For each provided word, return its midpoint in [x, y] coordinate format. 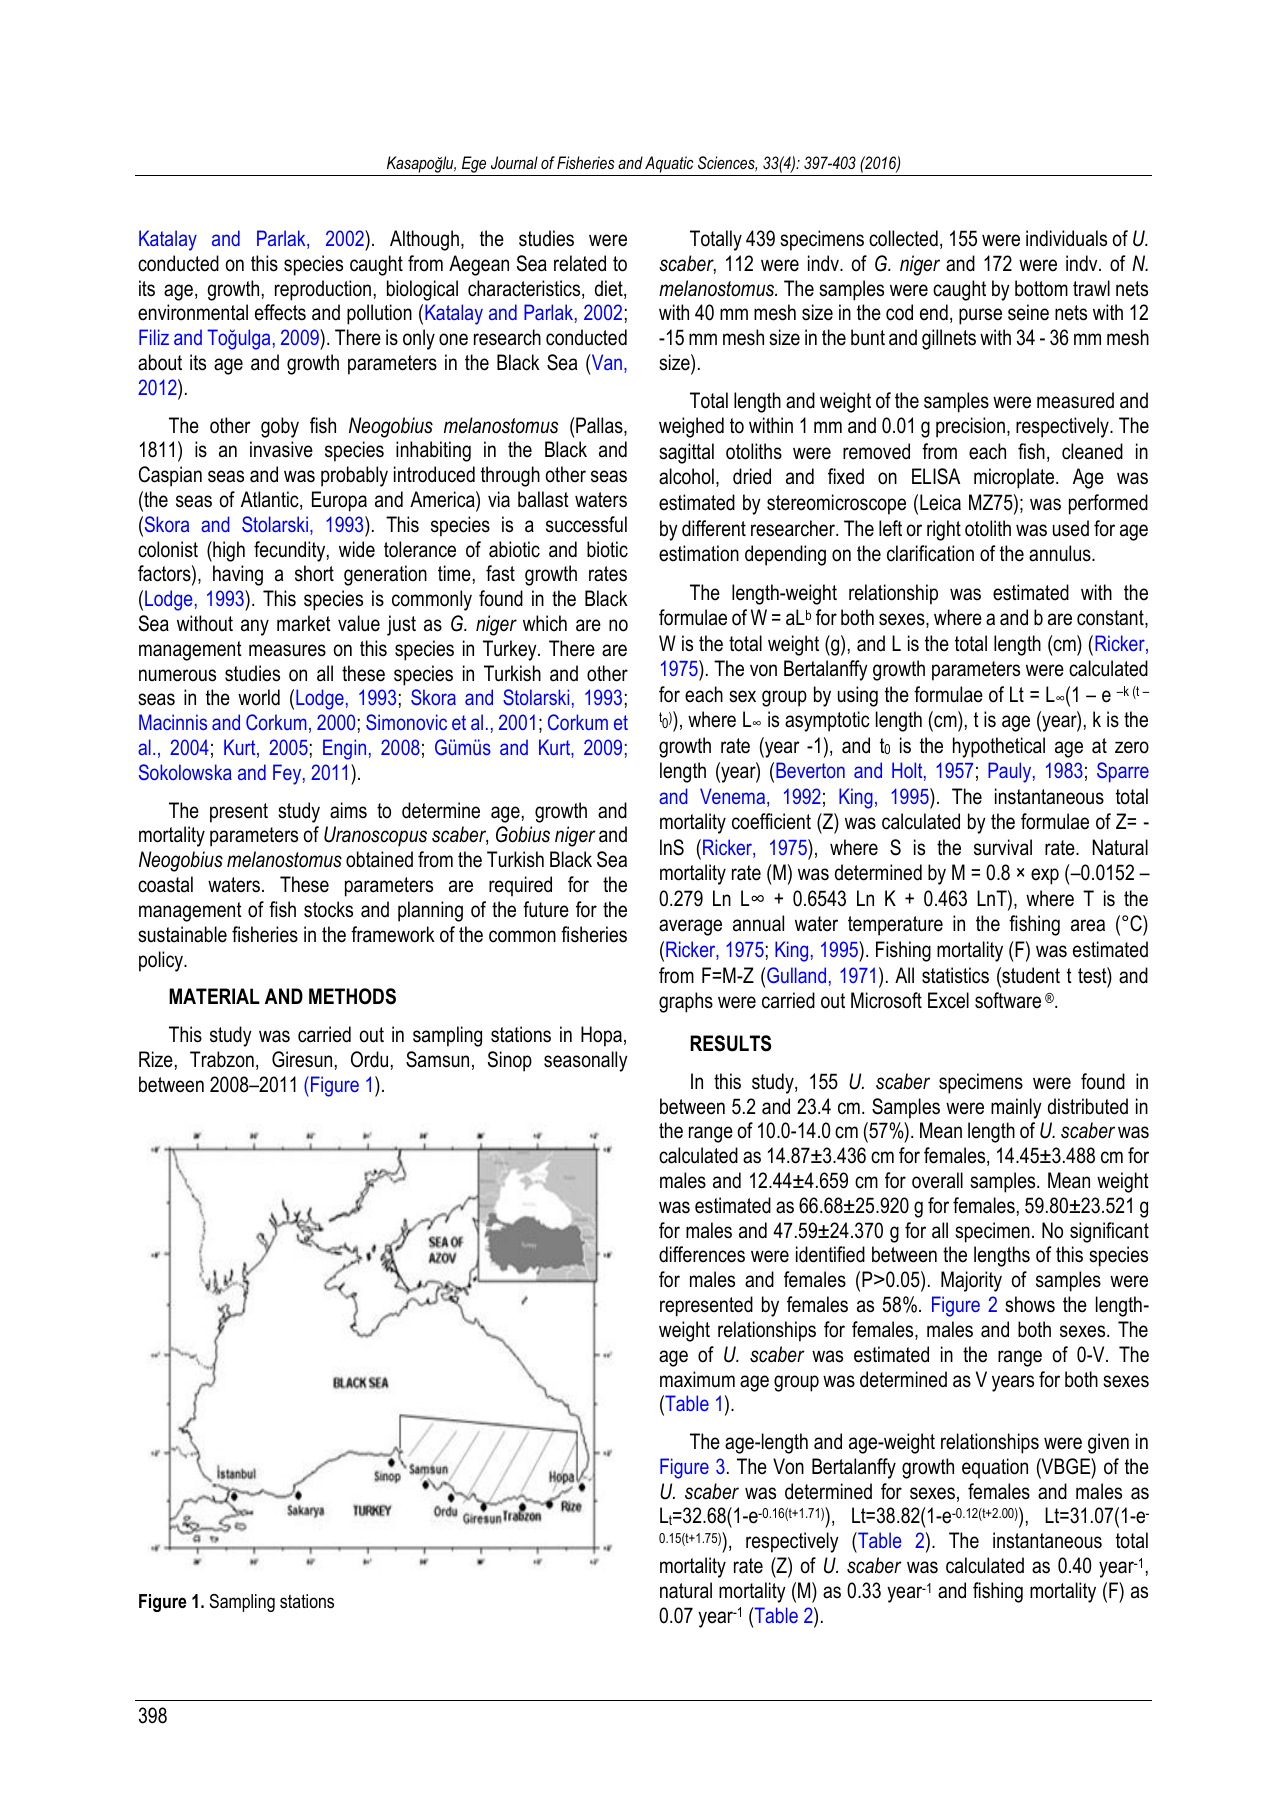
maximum [697, 1379]
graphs [686, 1002]
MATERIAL [214, 996]
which [545, 623]
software [1008, 1000]
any [255, 627]
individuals [1066, 238]
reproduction [323, 290]
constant [1111, 619]
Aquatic [669, 164]
